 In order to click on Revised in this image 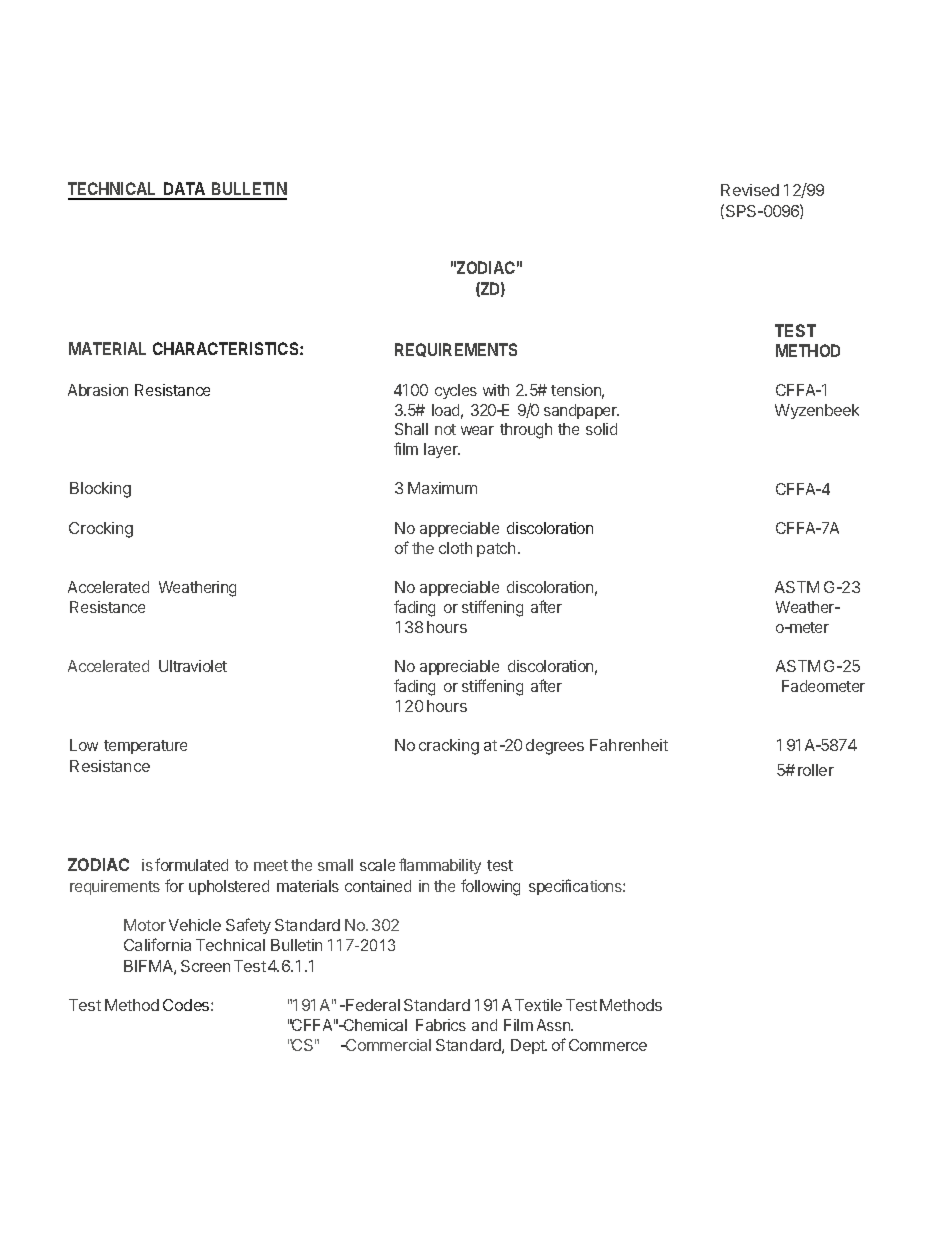, I will do `click(750, 190)`.
